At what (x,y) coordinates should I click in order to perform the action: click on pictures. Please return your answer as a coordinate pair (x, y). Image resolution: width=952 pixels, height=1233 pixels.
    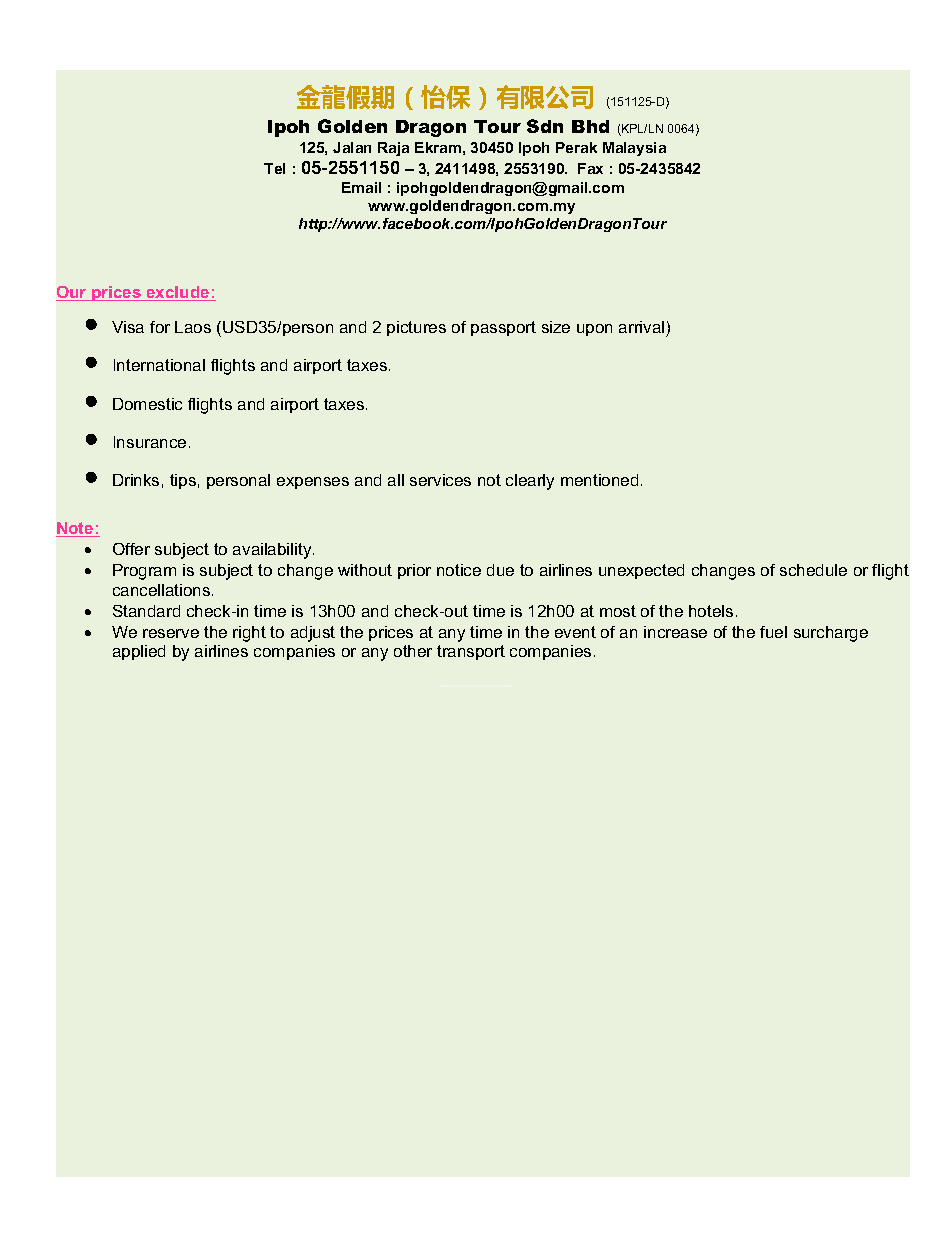
    Looking at the image, I should click on (416, 328).
